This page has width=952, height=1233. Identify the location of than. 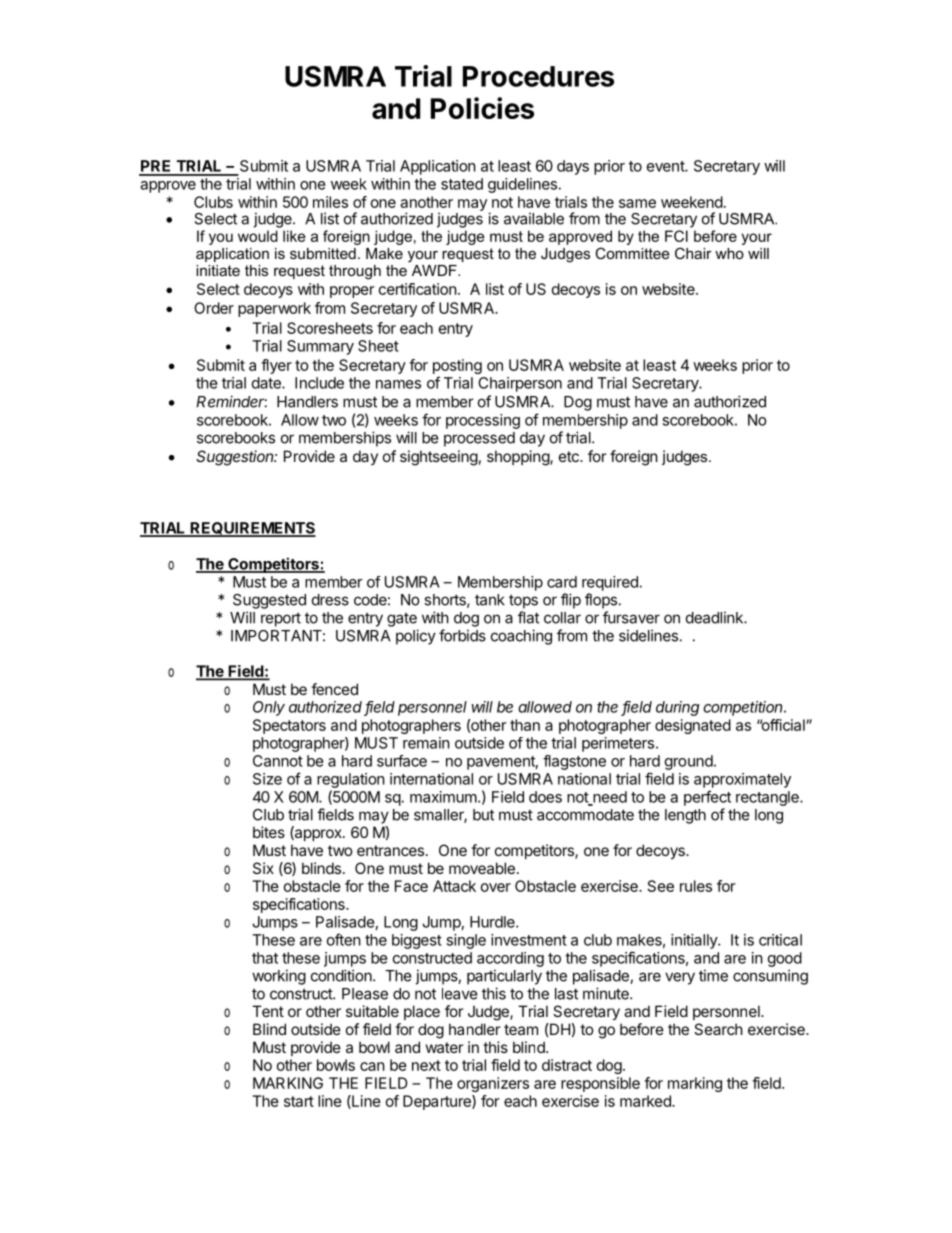
(525, 725).
